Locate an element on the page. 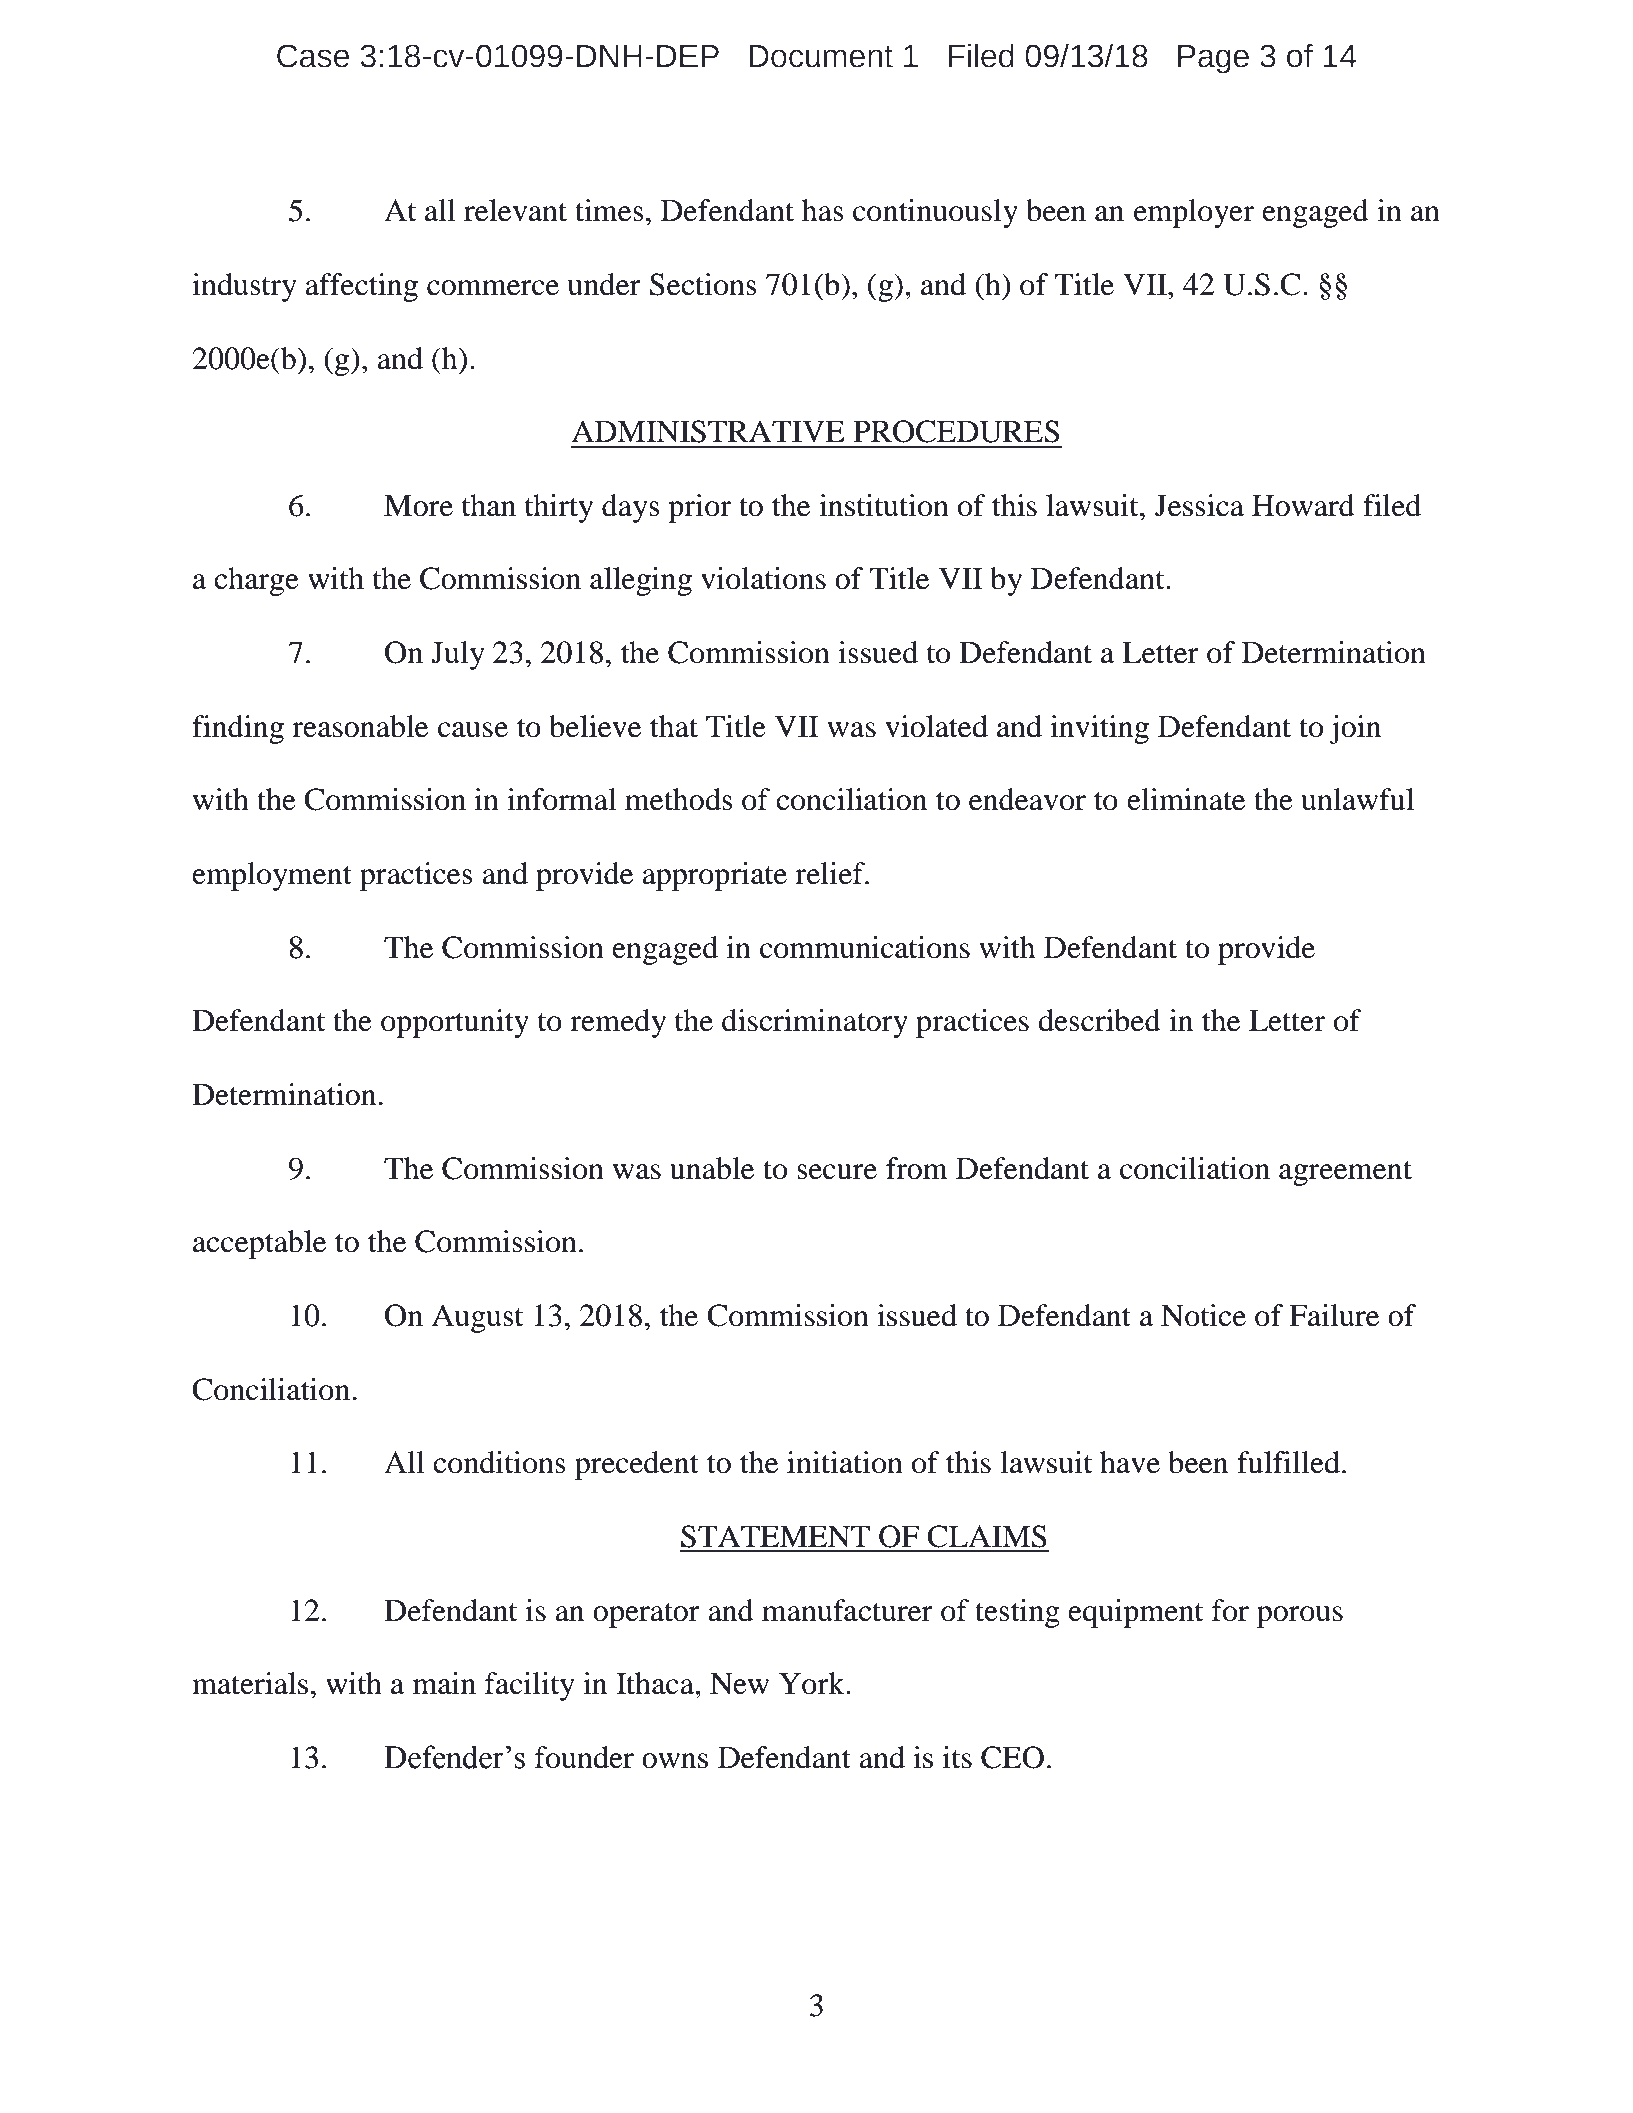 This document has width=1633, height=2113. Page is located at coordinates (1213, 59).
